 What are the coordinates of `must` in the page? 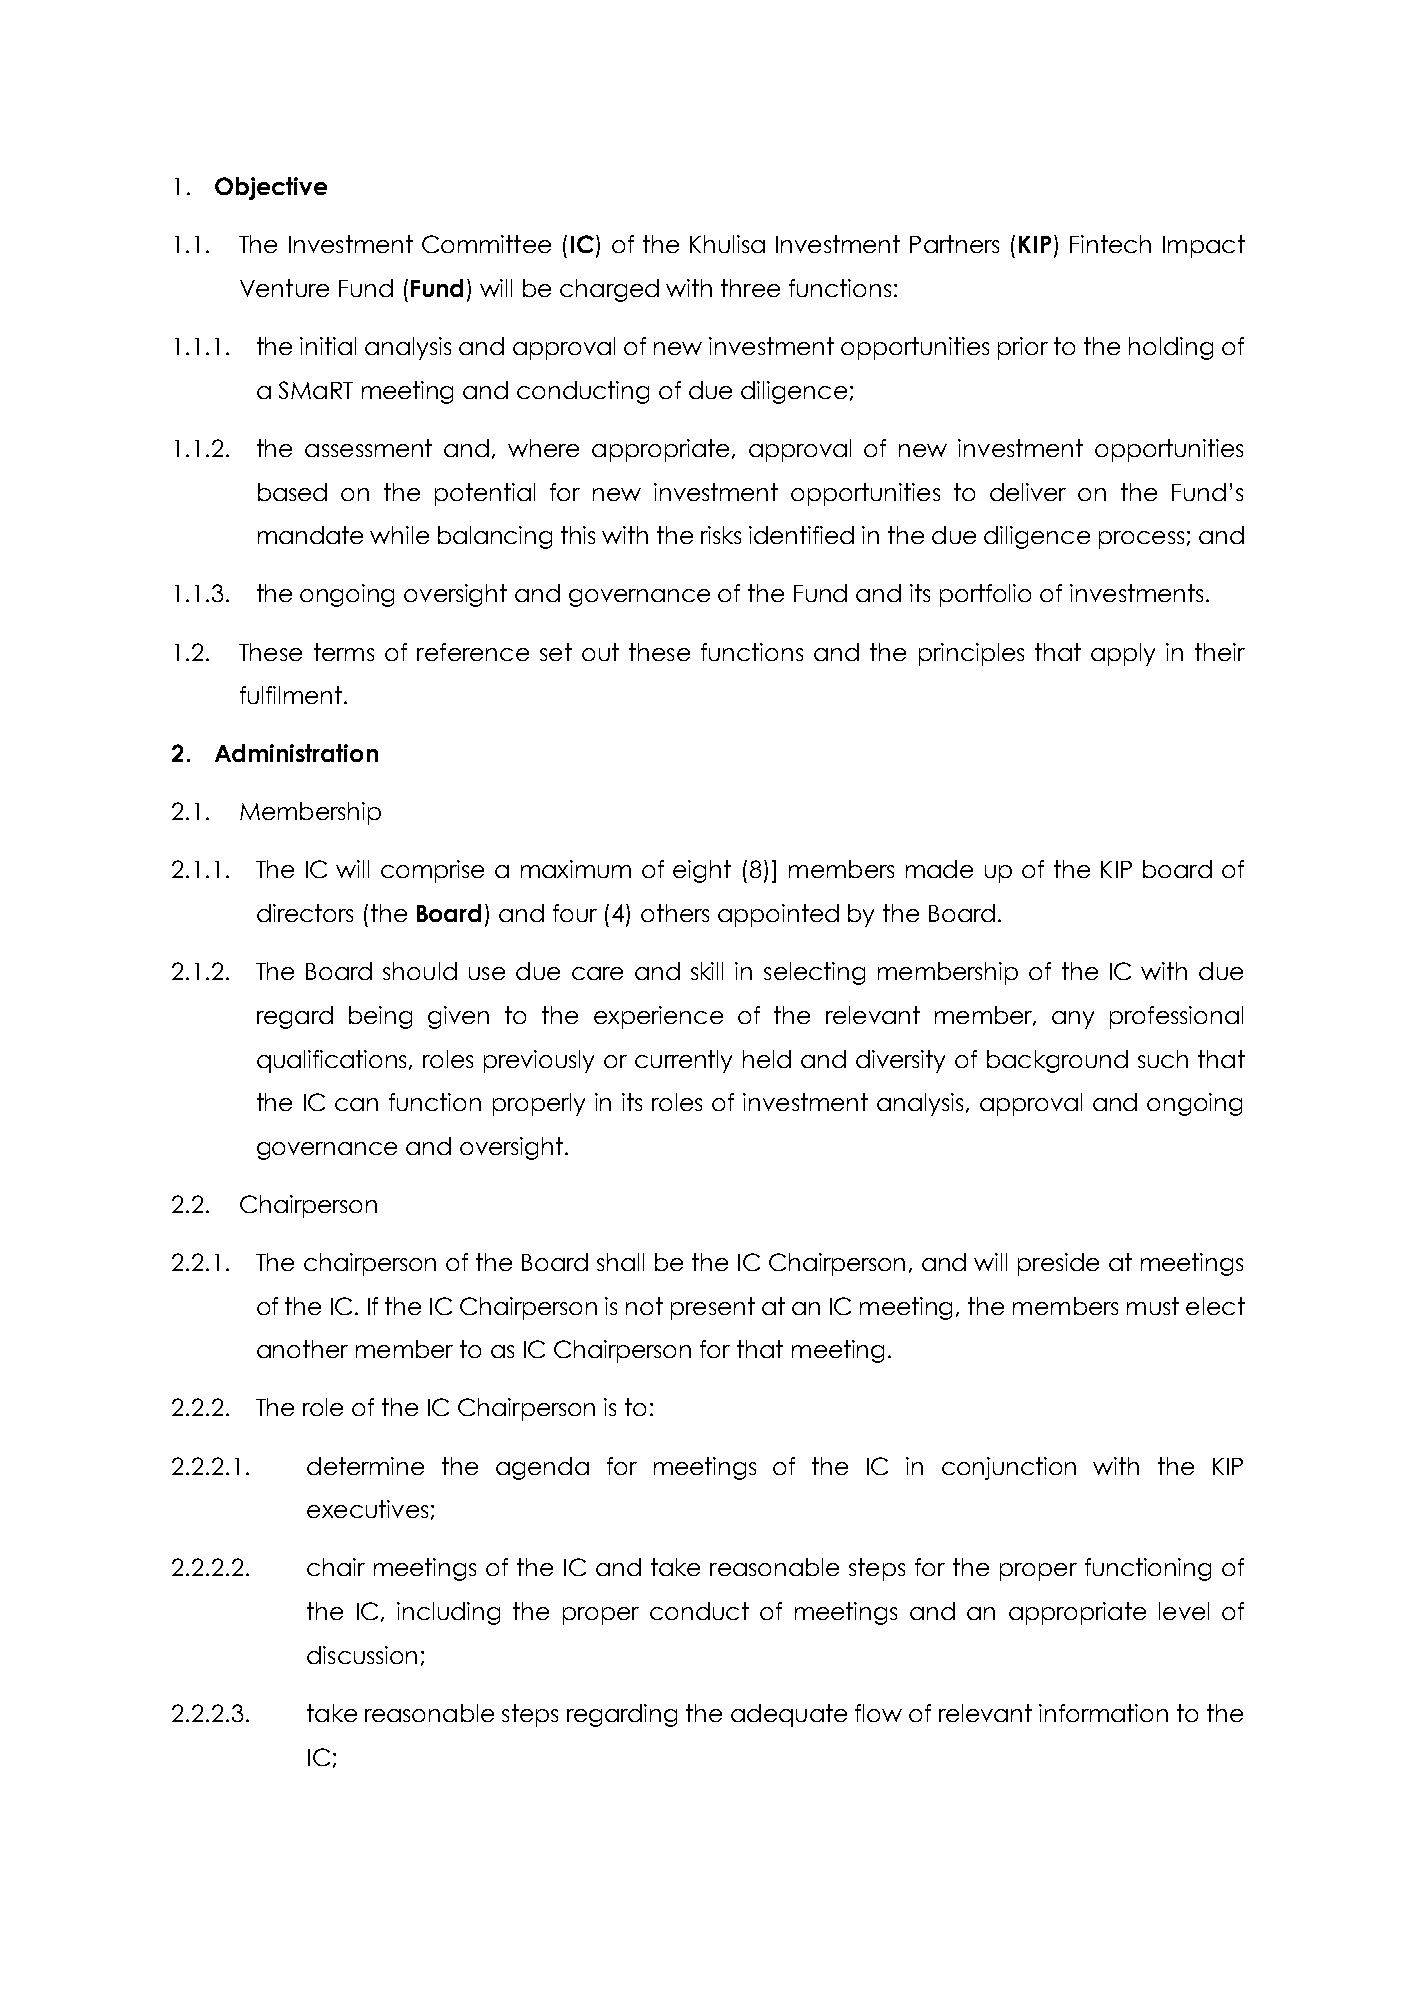 It's located at (1153, 1306).
